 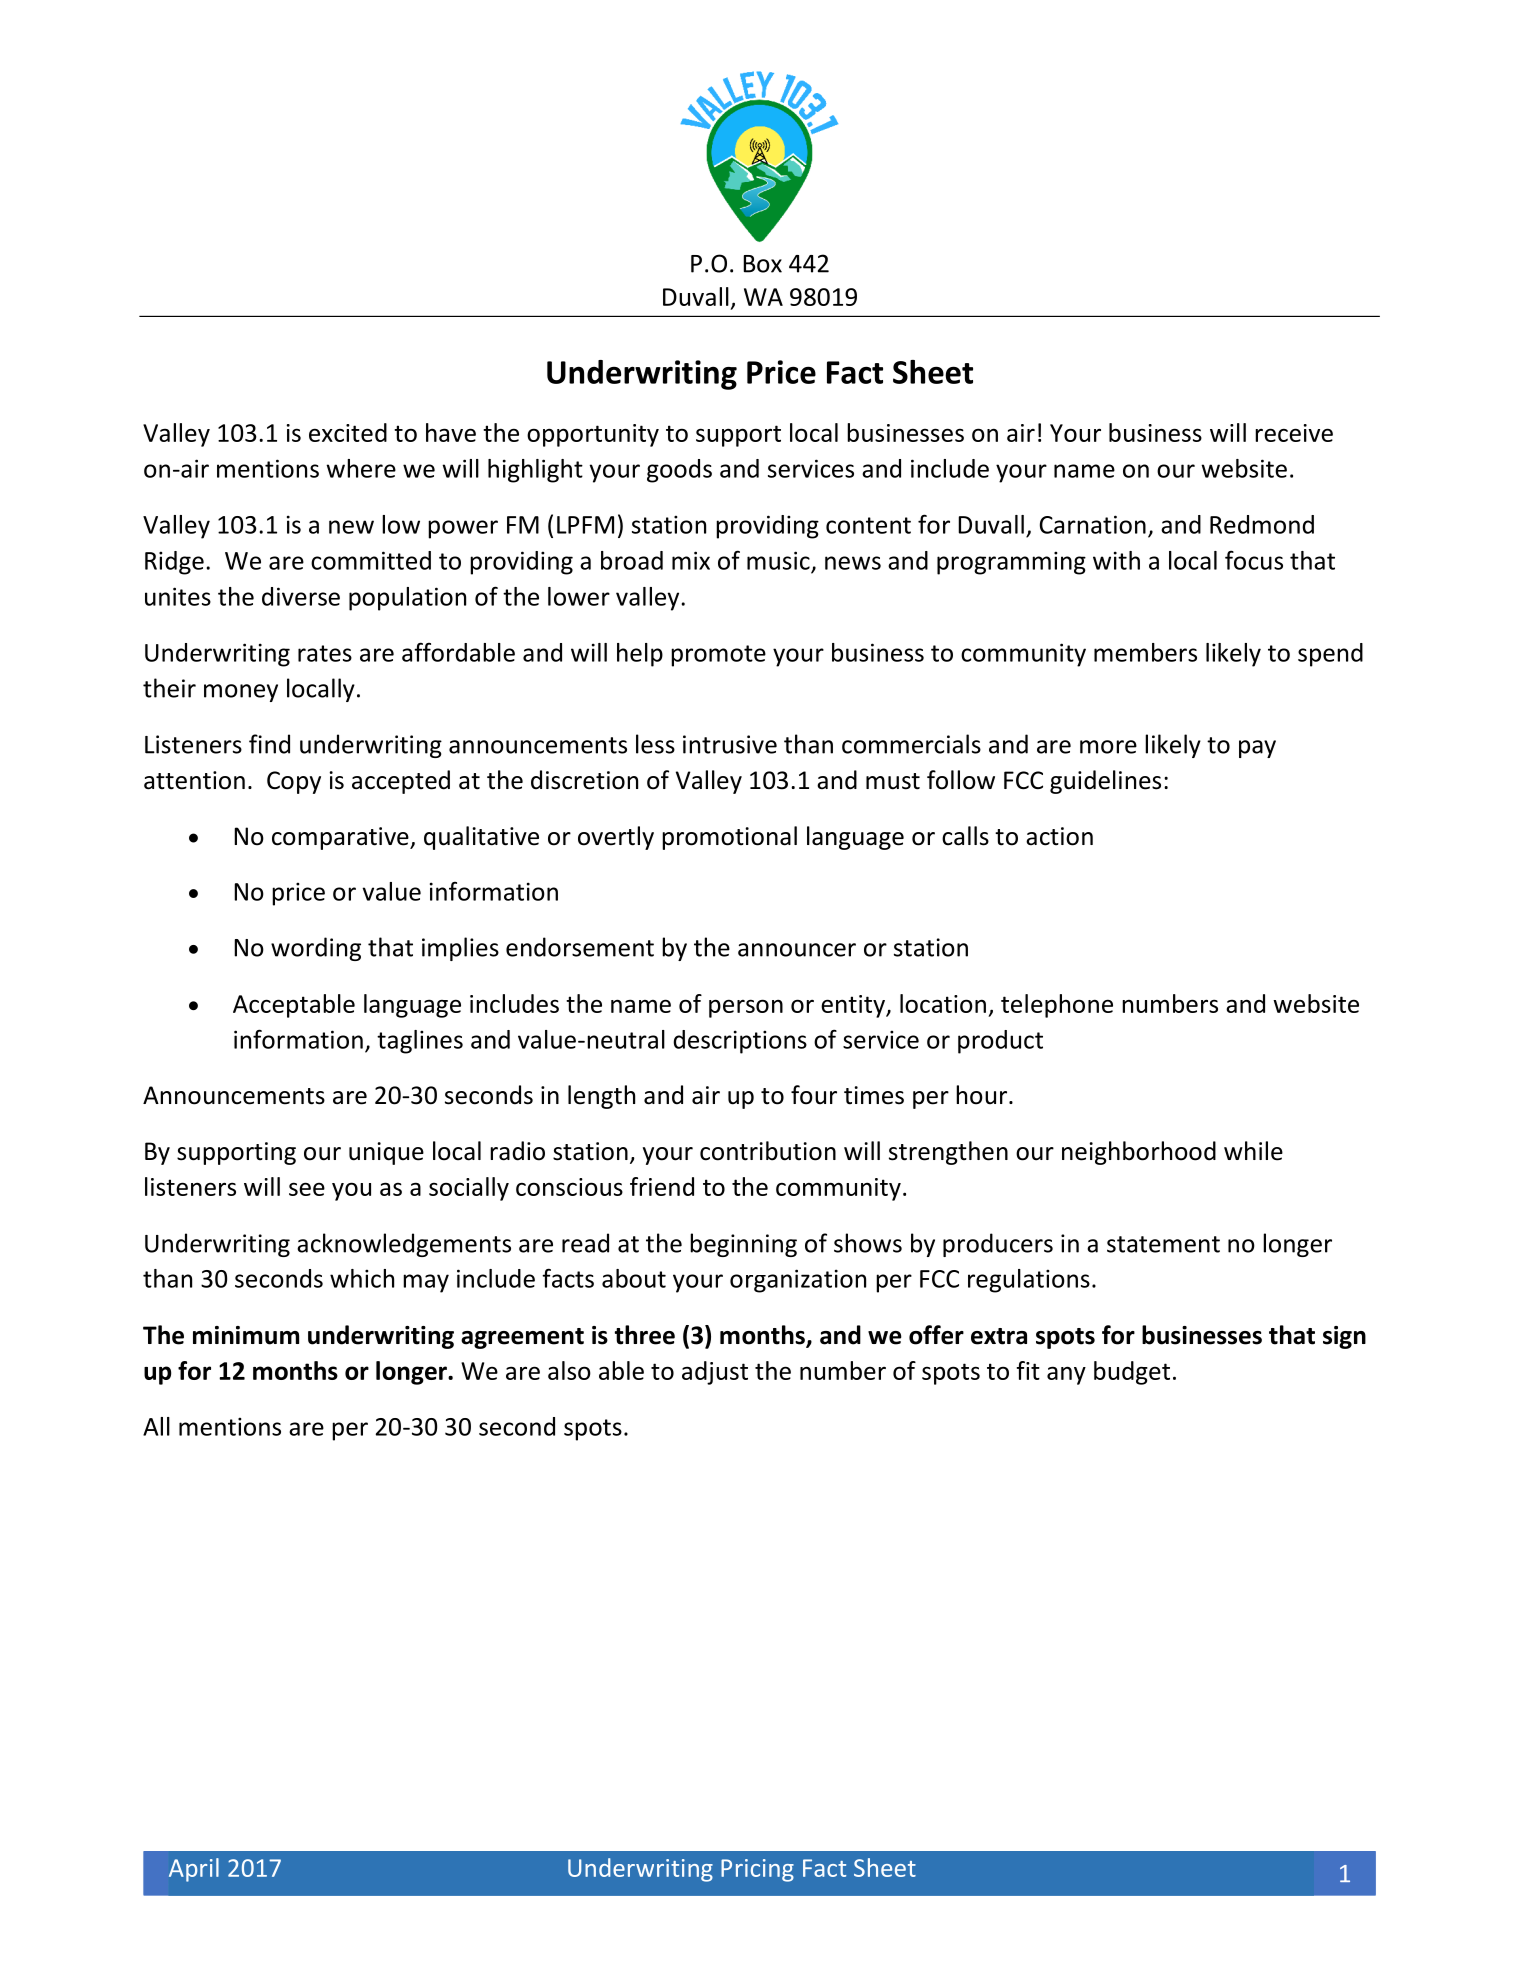 What do you see at coordinates (762, 264) in the screenshot?
I see `Box` at bounding box center [762, 264].
